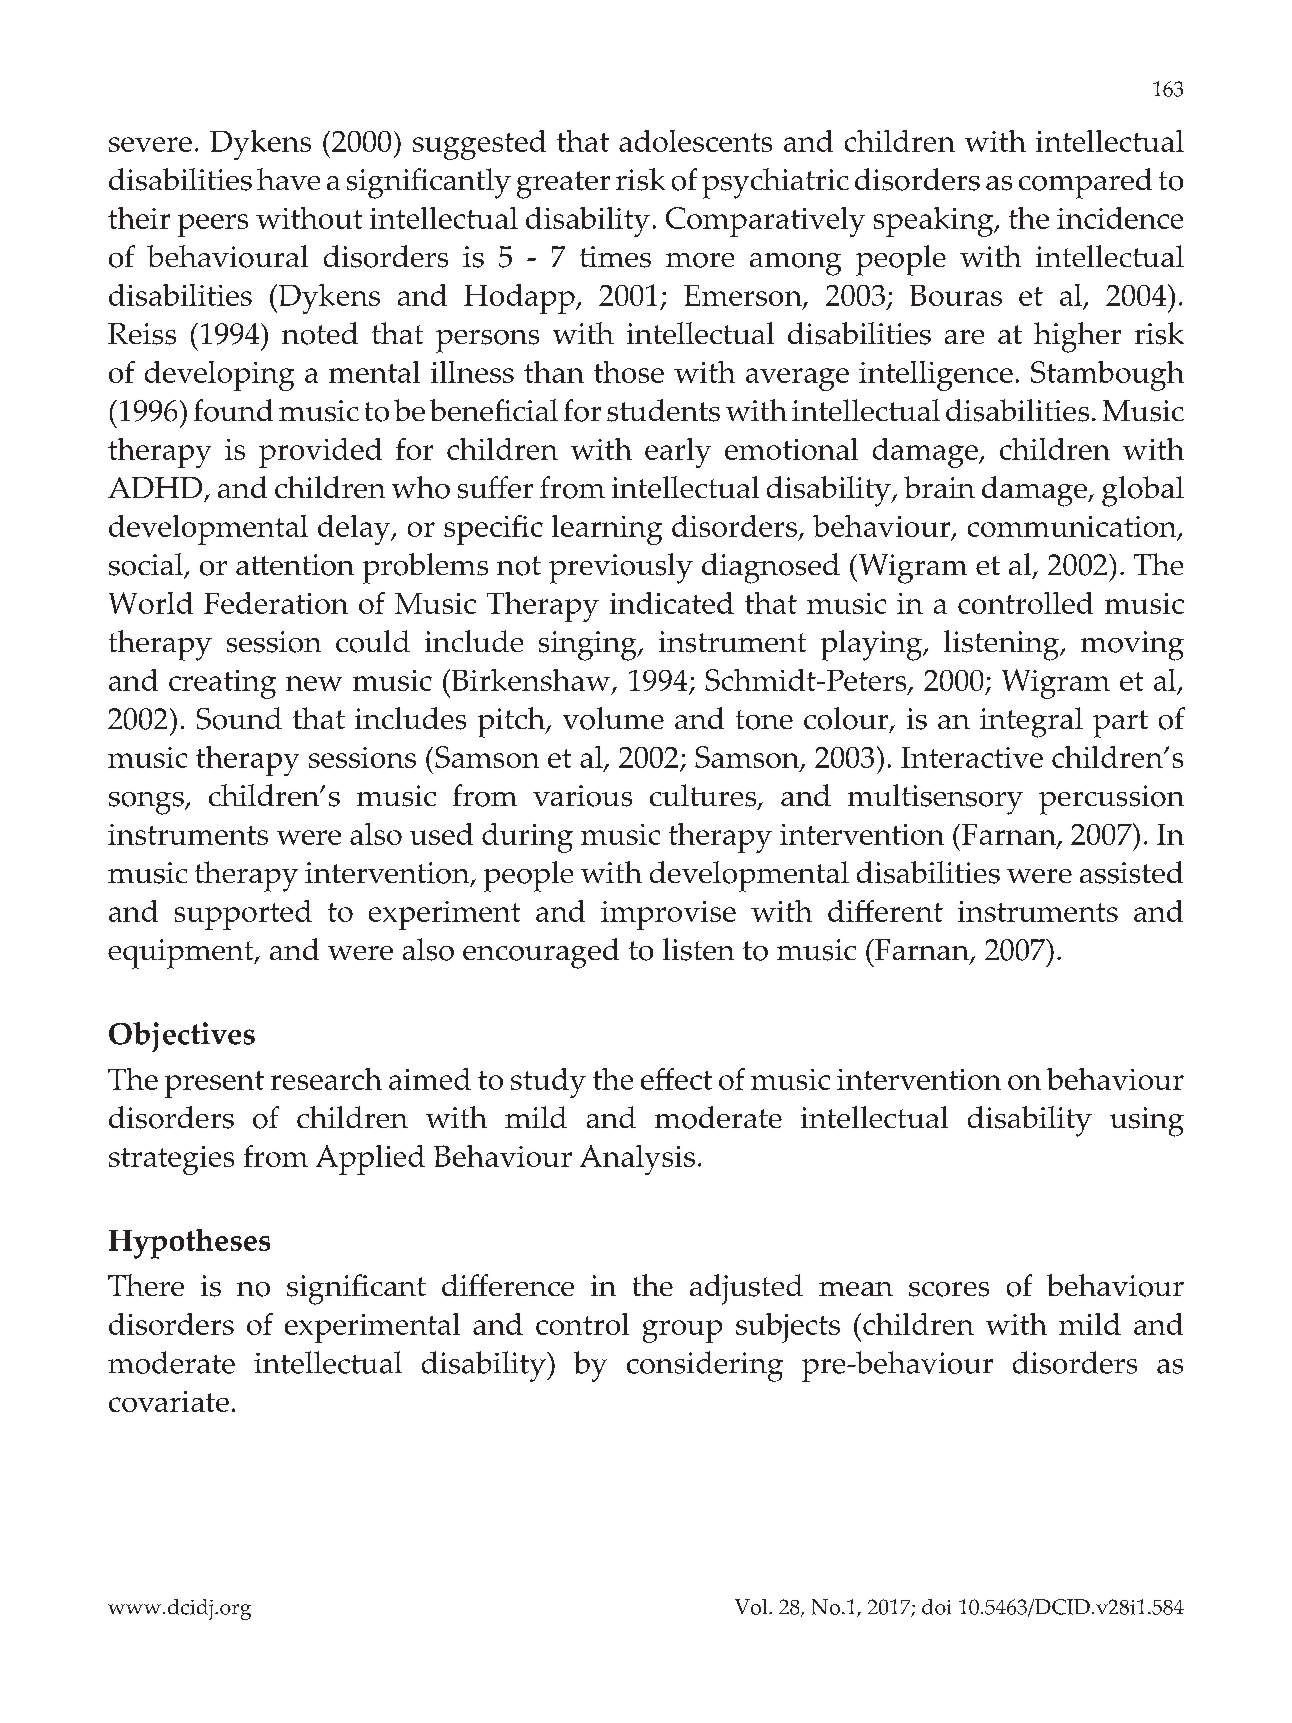 This image has width=1292, height=1723. Describe the element at coordinates (169, 1401) in the image. I see `covariate` at that location.
